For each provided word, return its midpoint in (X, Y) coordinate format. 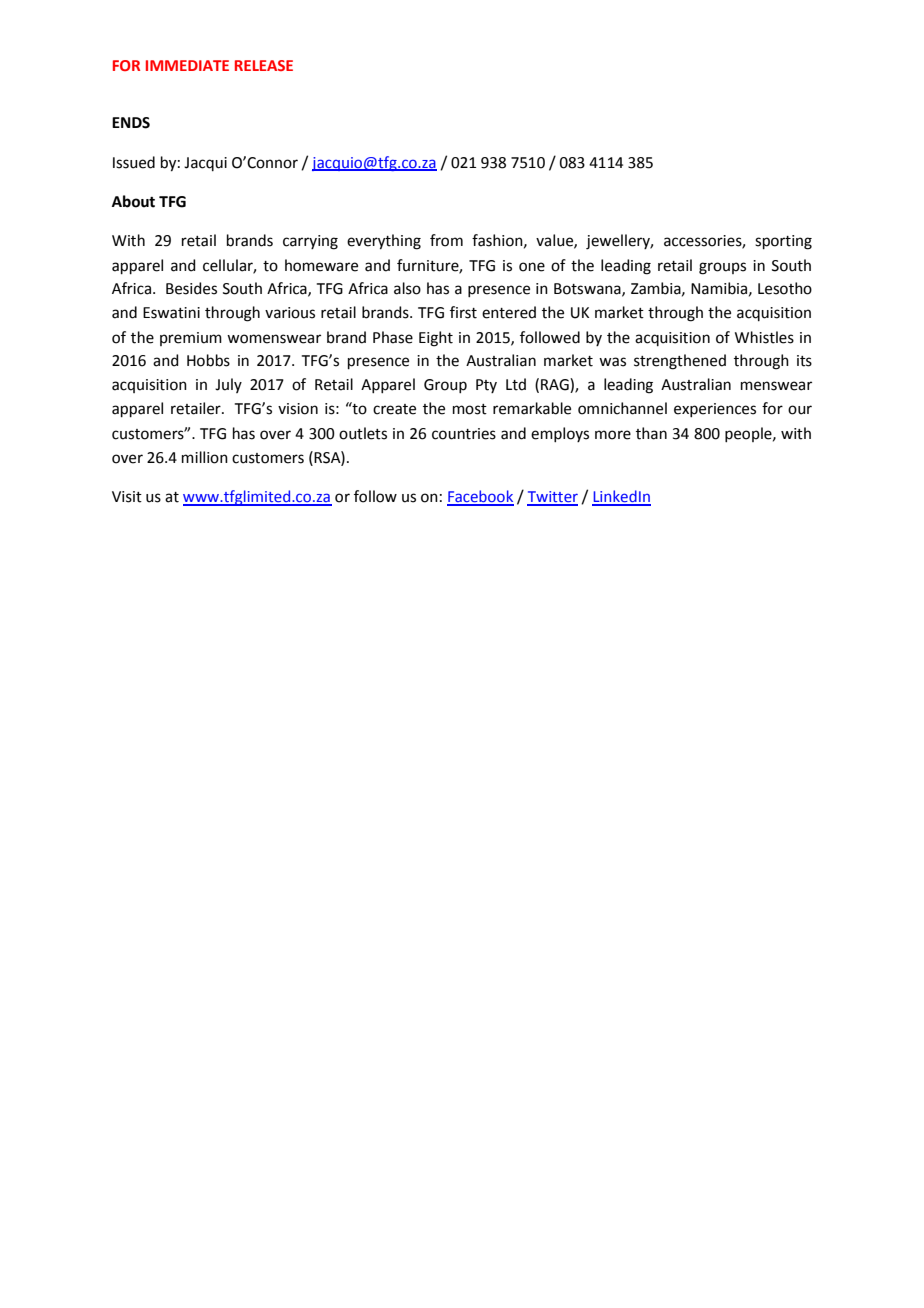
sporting (783, 242)
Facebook (480, 497)
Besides (191, 288)
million (205, 457)
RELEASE (264, 65)
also (407, 288)
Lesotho (785, 288)
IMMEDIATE (187, 65)
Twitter (552, 498)
